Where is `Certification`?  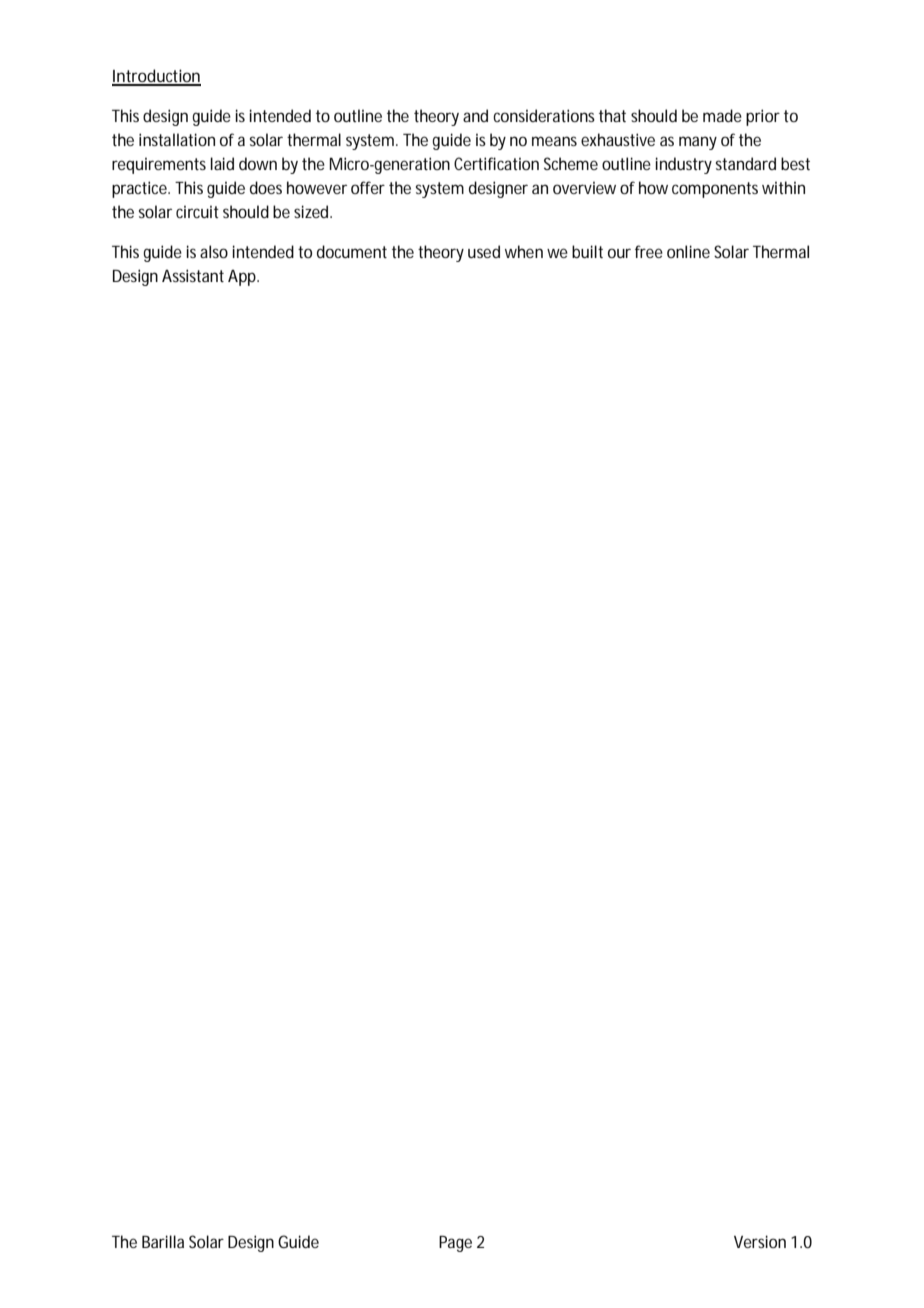 Certification is located at coordinates (496, 163).
